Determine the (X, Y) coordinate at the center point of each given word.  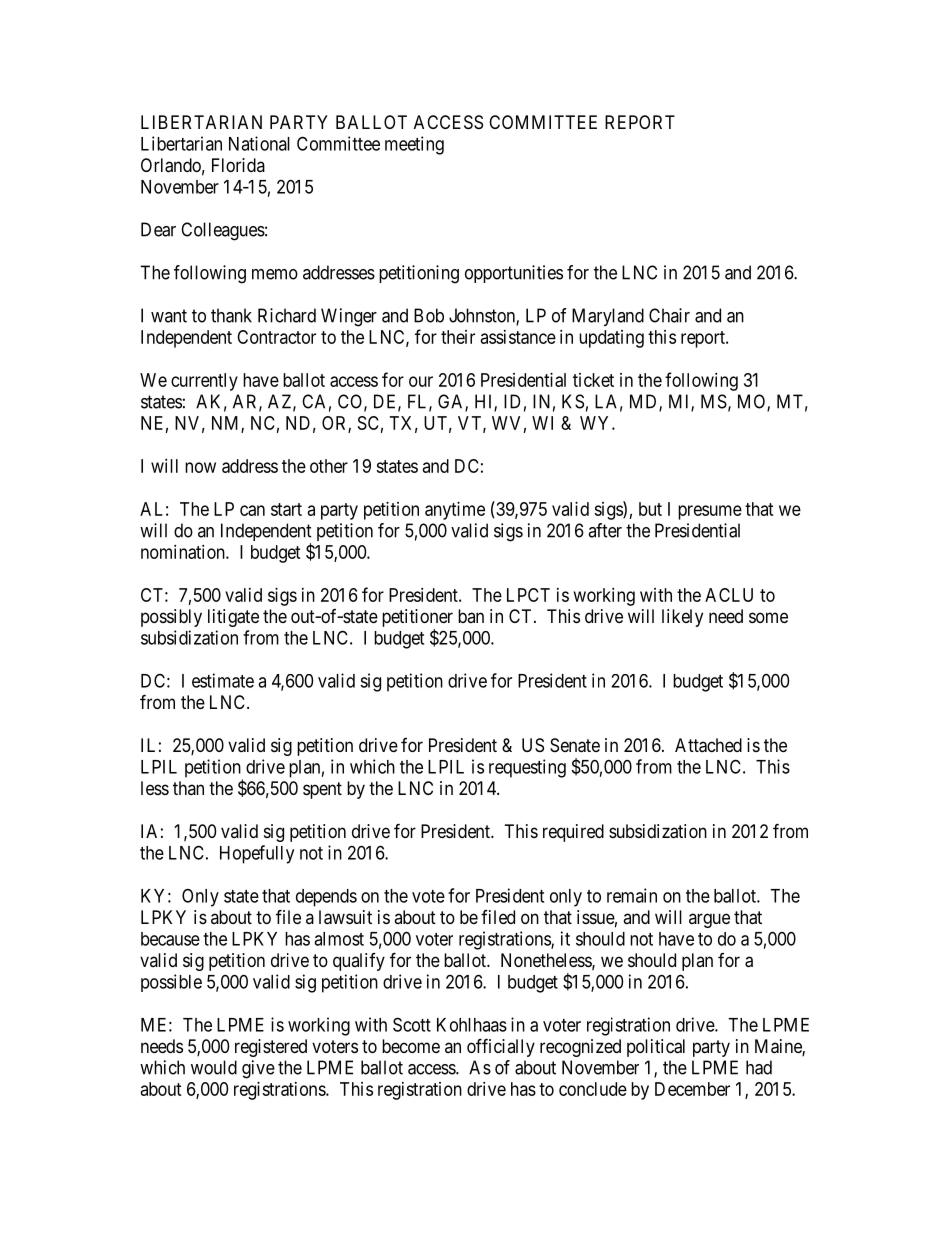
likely (682, 618)
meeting (414, 145)
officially (501, 1047)
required (573, 833)
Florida (238, 165)
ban (471, 616)
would (214, 1067)
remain (632, 895)
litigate (233, 618)
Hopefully (257, 854)
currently (204, 382)
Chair (669, 315)
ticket (593, 380)
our (421, 381)
